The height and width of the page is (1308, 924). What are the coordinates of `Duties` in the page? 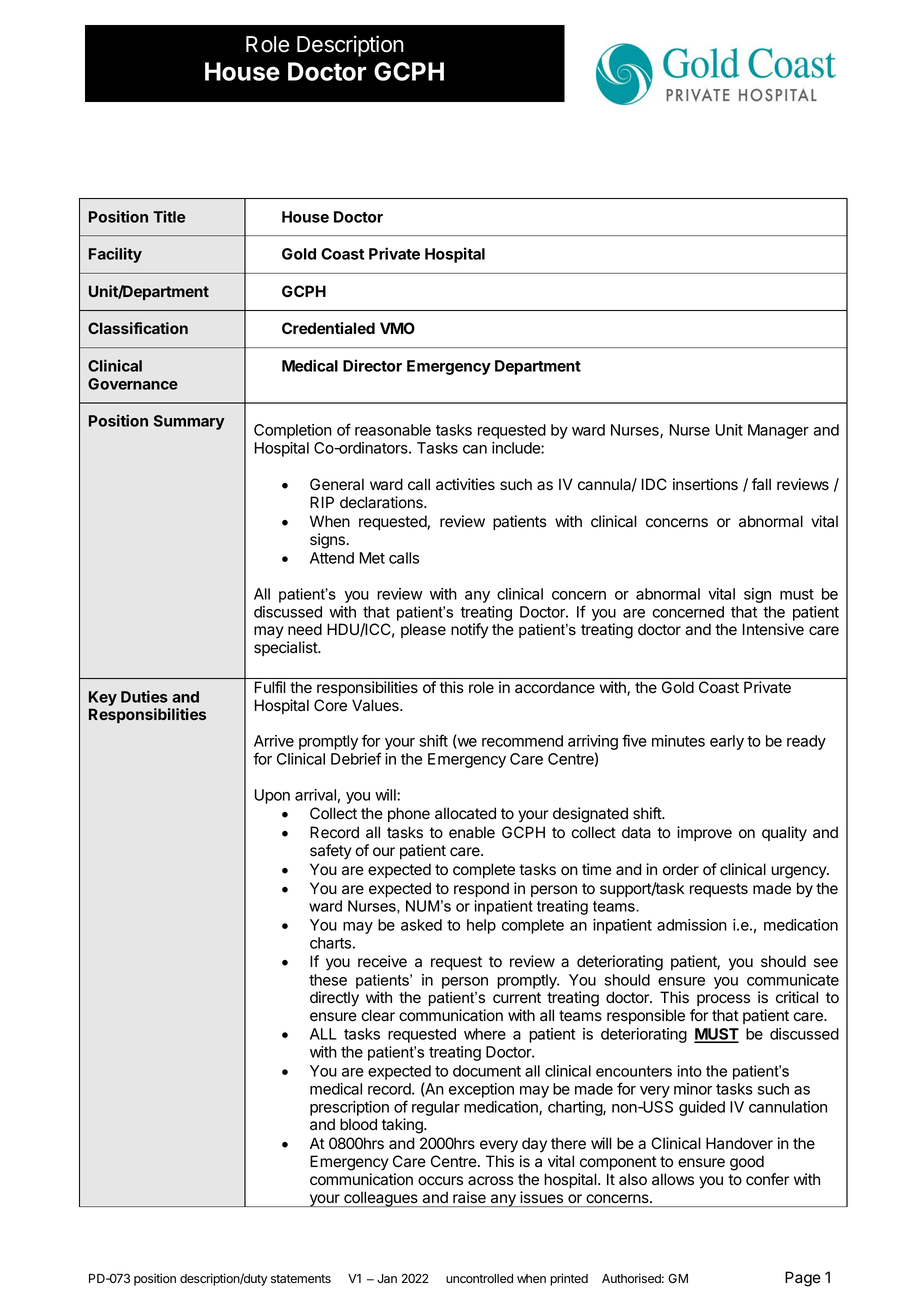 It's located at (144, 696).
